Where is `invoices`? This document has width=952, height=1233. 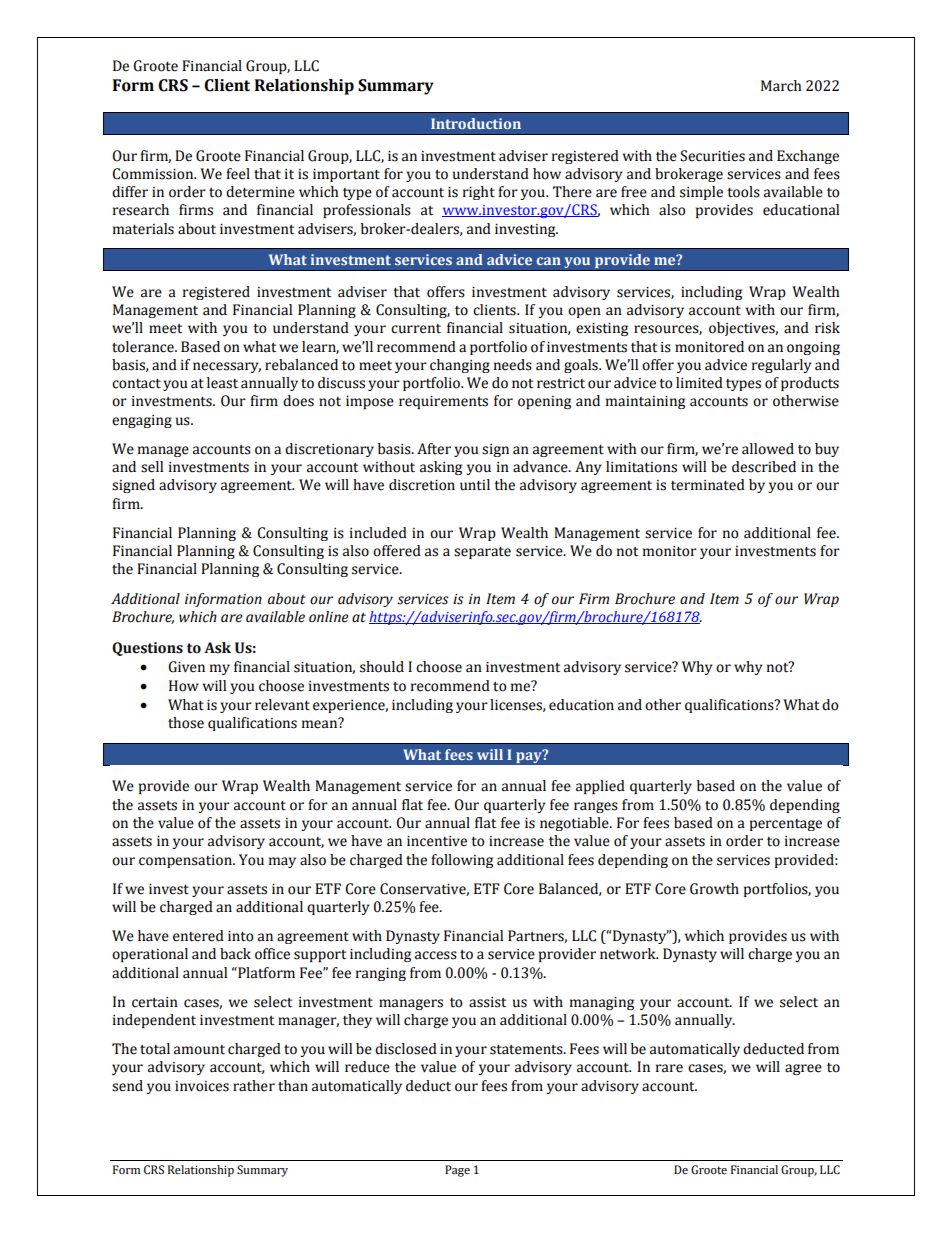
invoices is located at coordinates (202, 1086).
